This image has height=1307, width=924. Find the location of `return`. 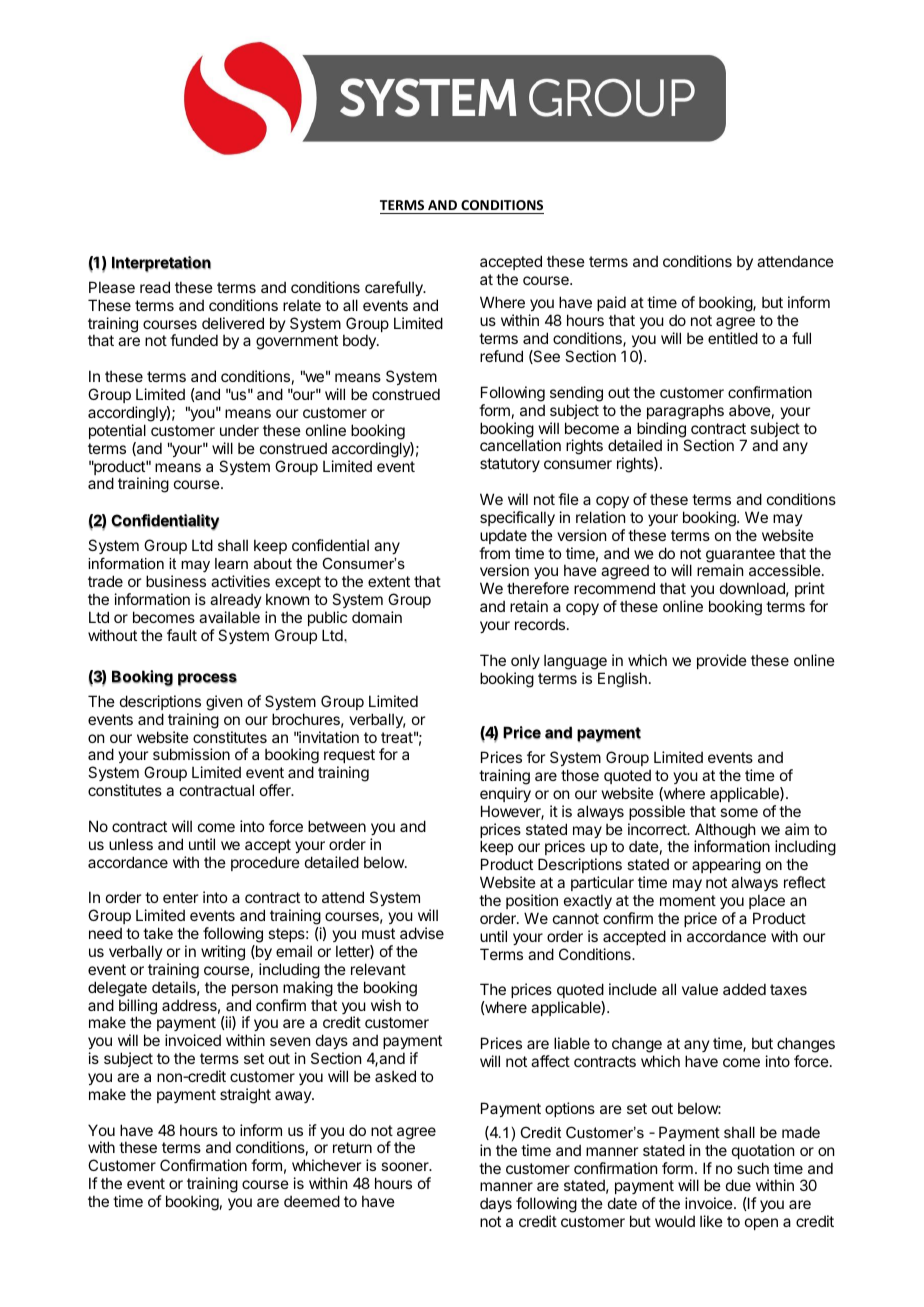

return is located at coordinates (352, 1147).
